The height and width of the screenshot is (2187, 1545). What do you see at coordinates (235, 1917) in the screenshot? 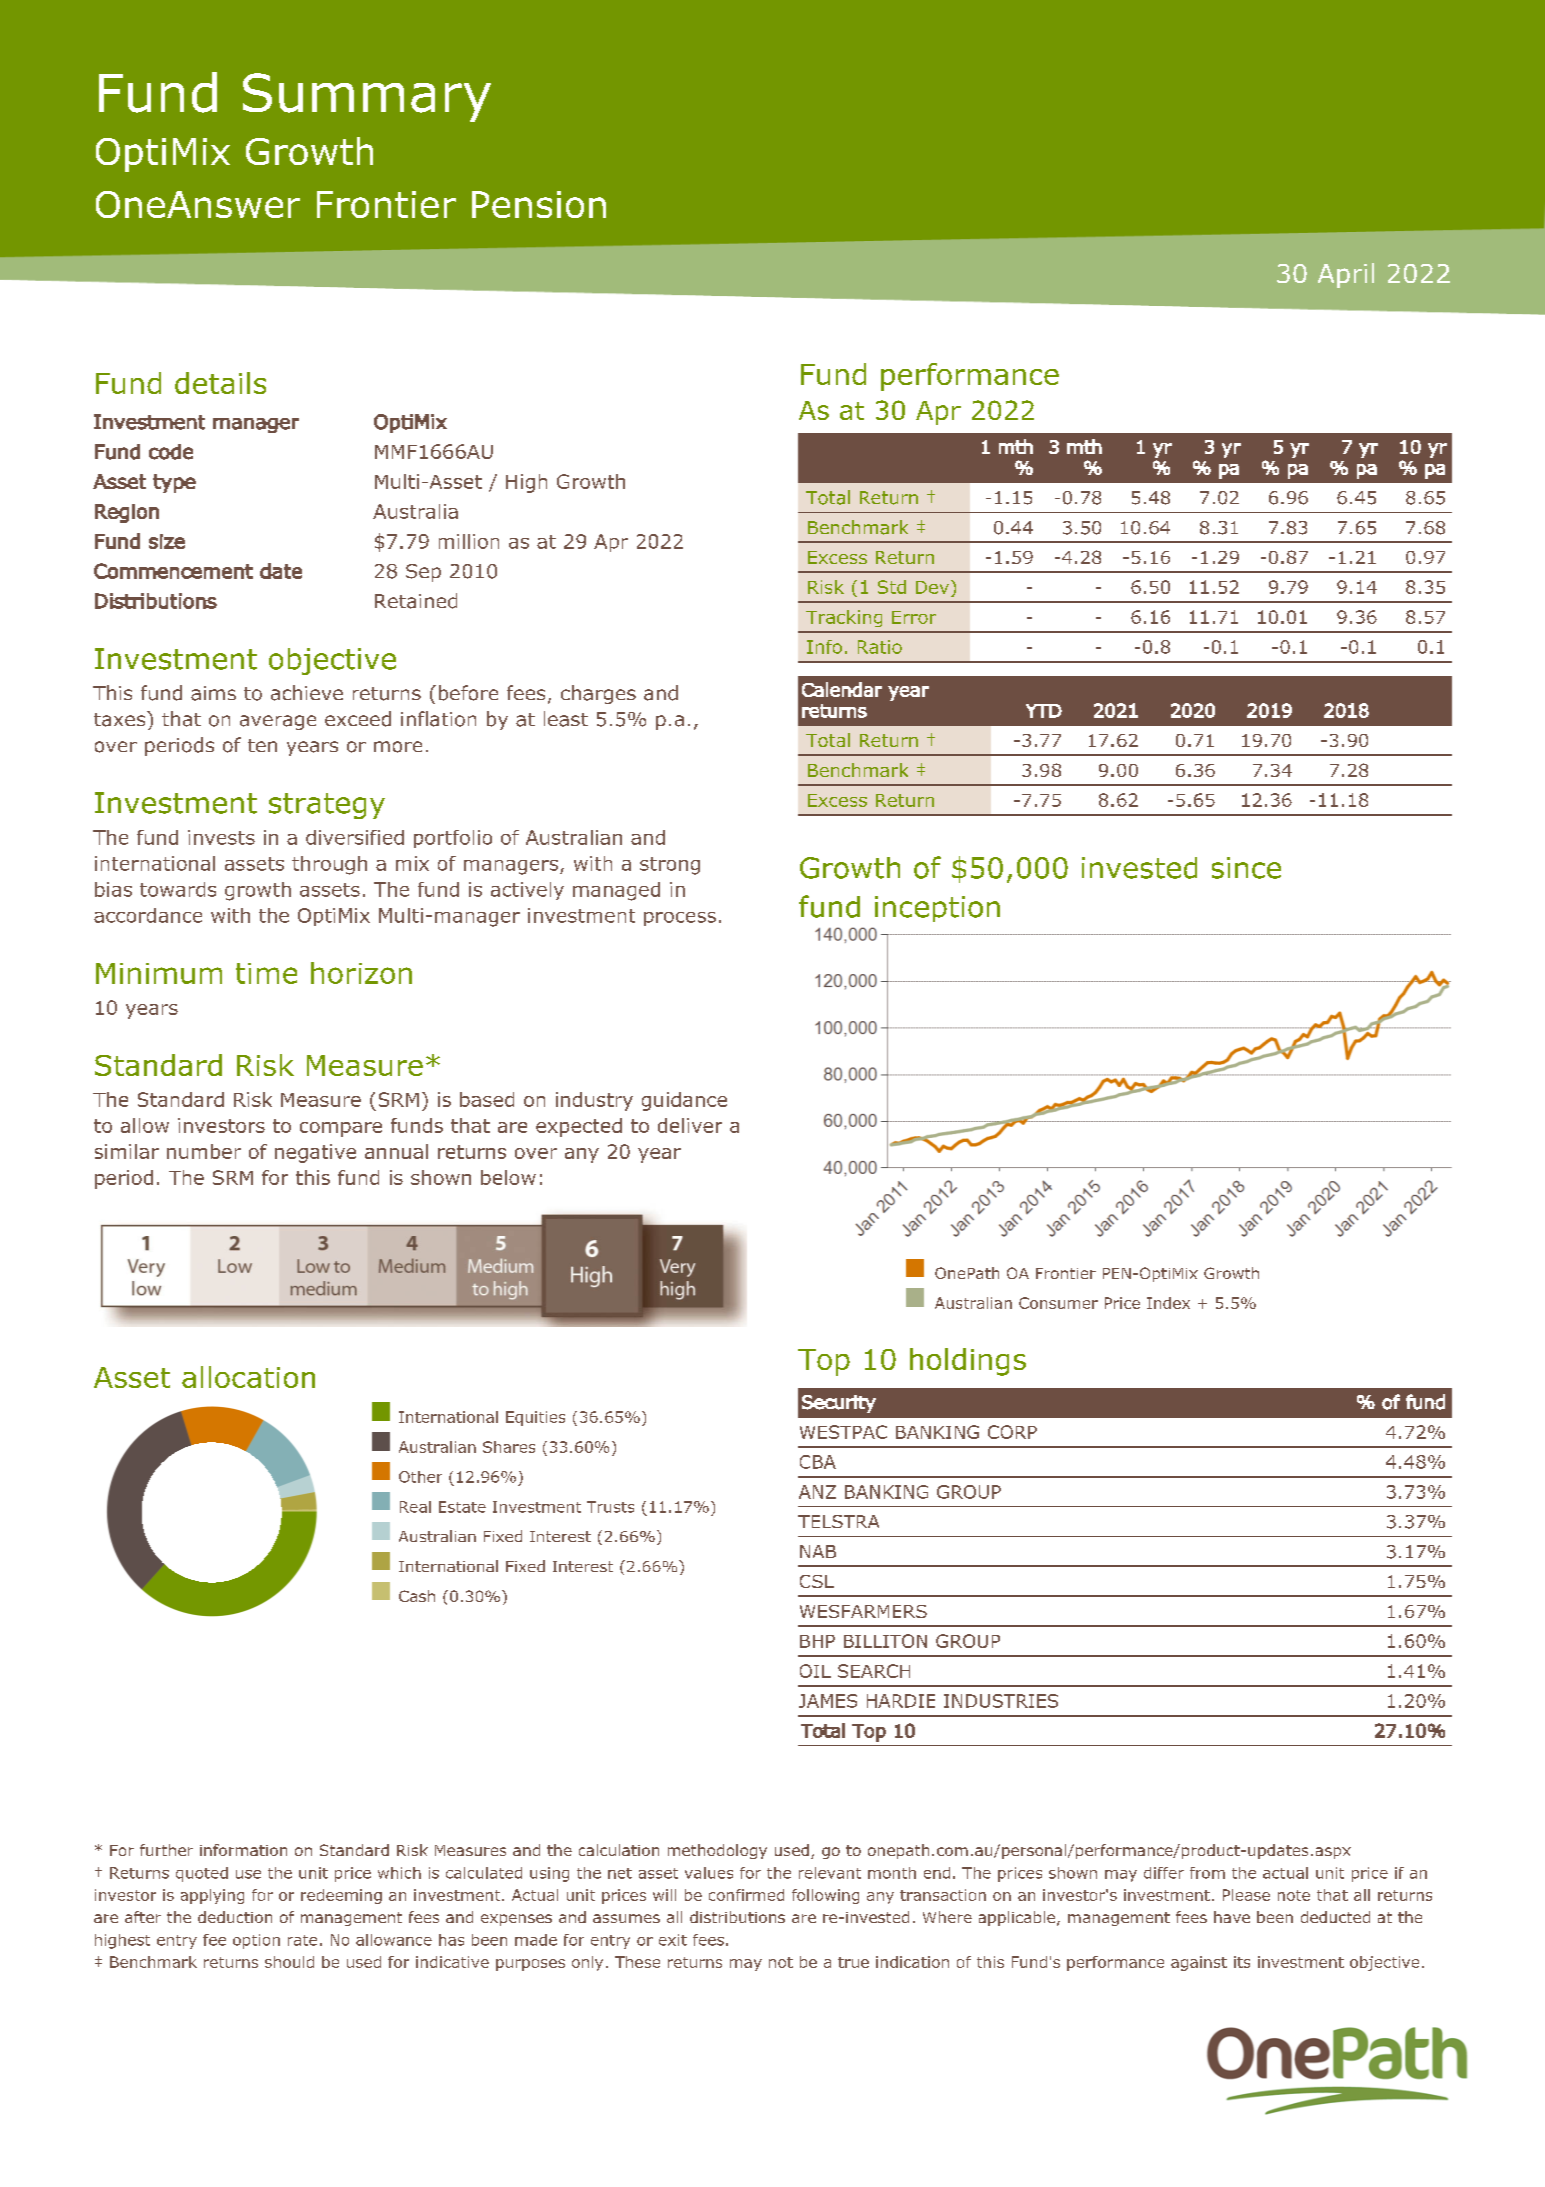
I see `deduction` at bounding box center [235, 1917].
